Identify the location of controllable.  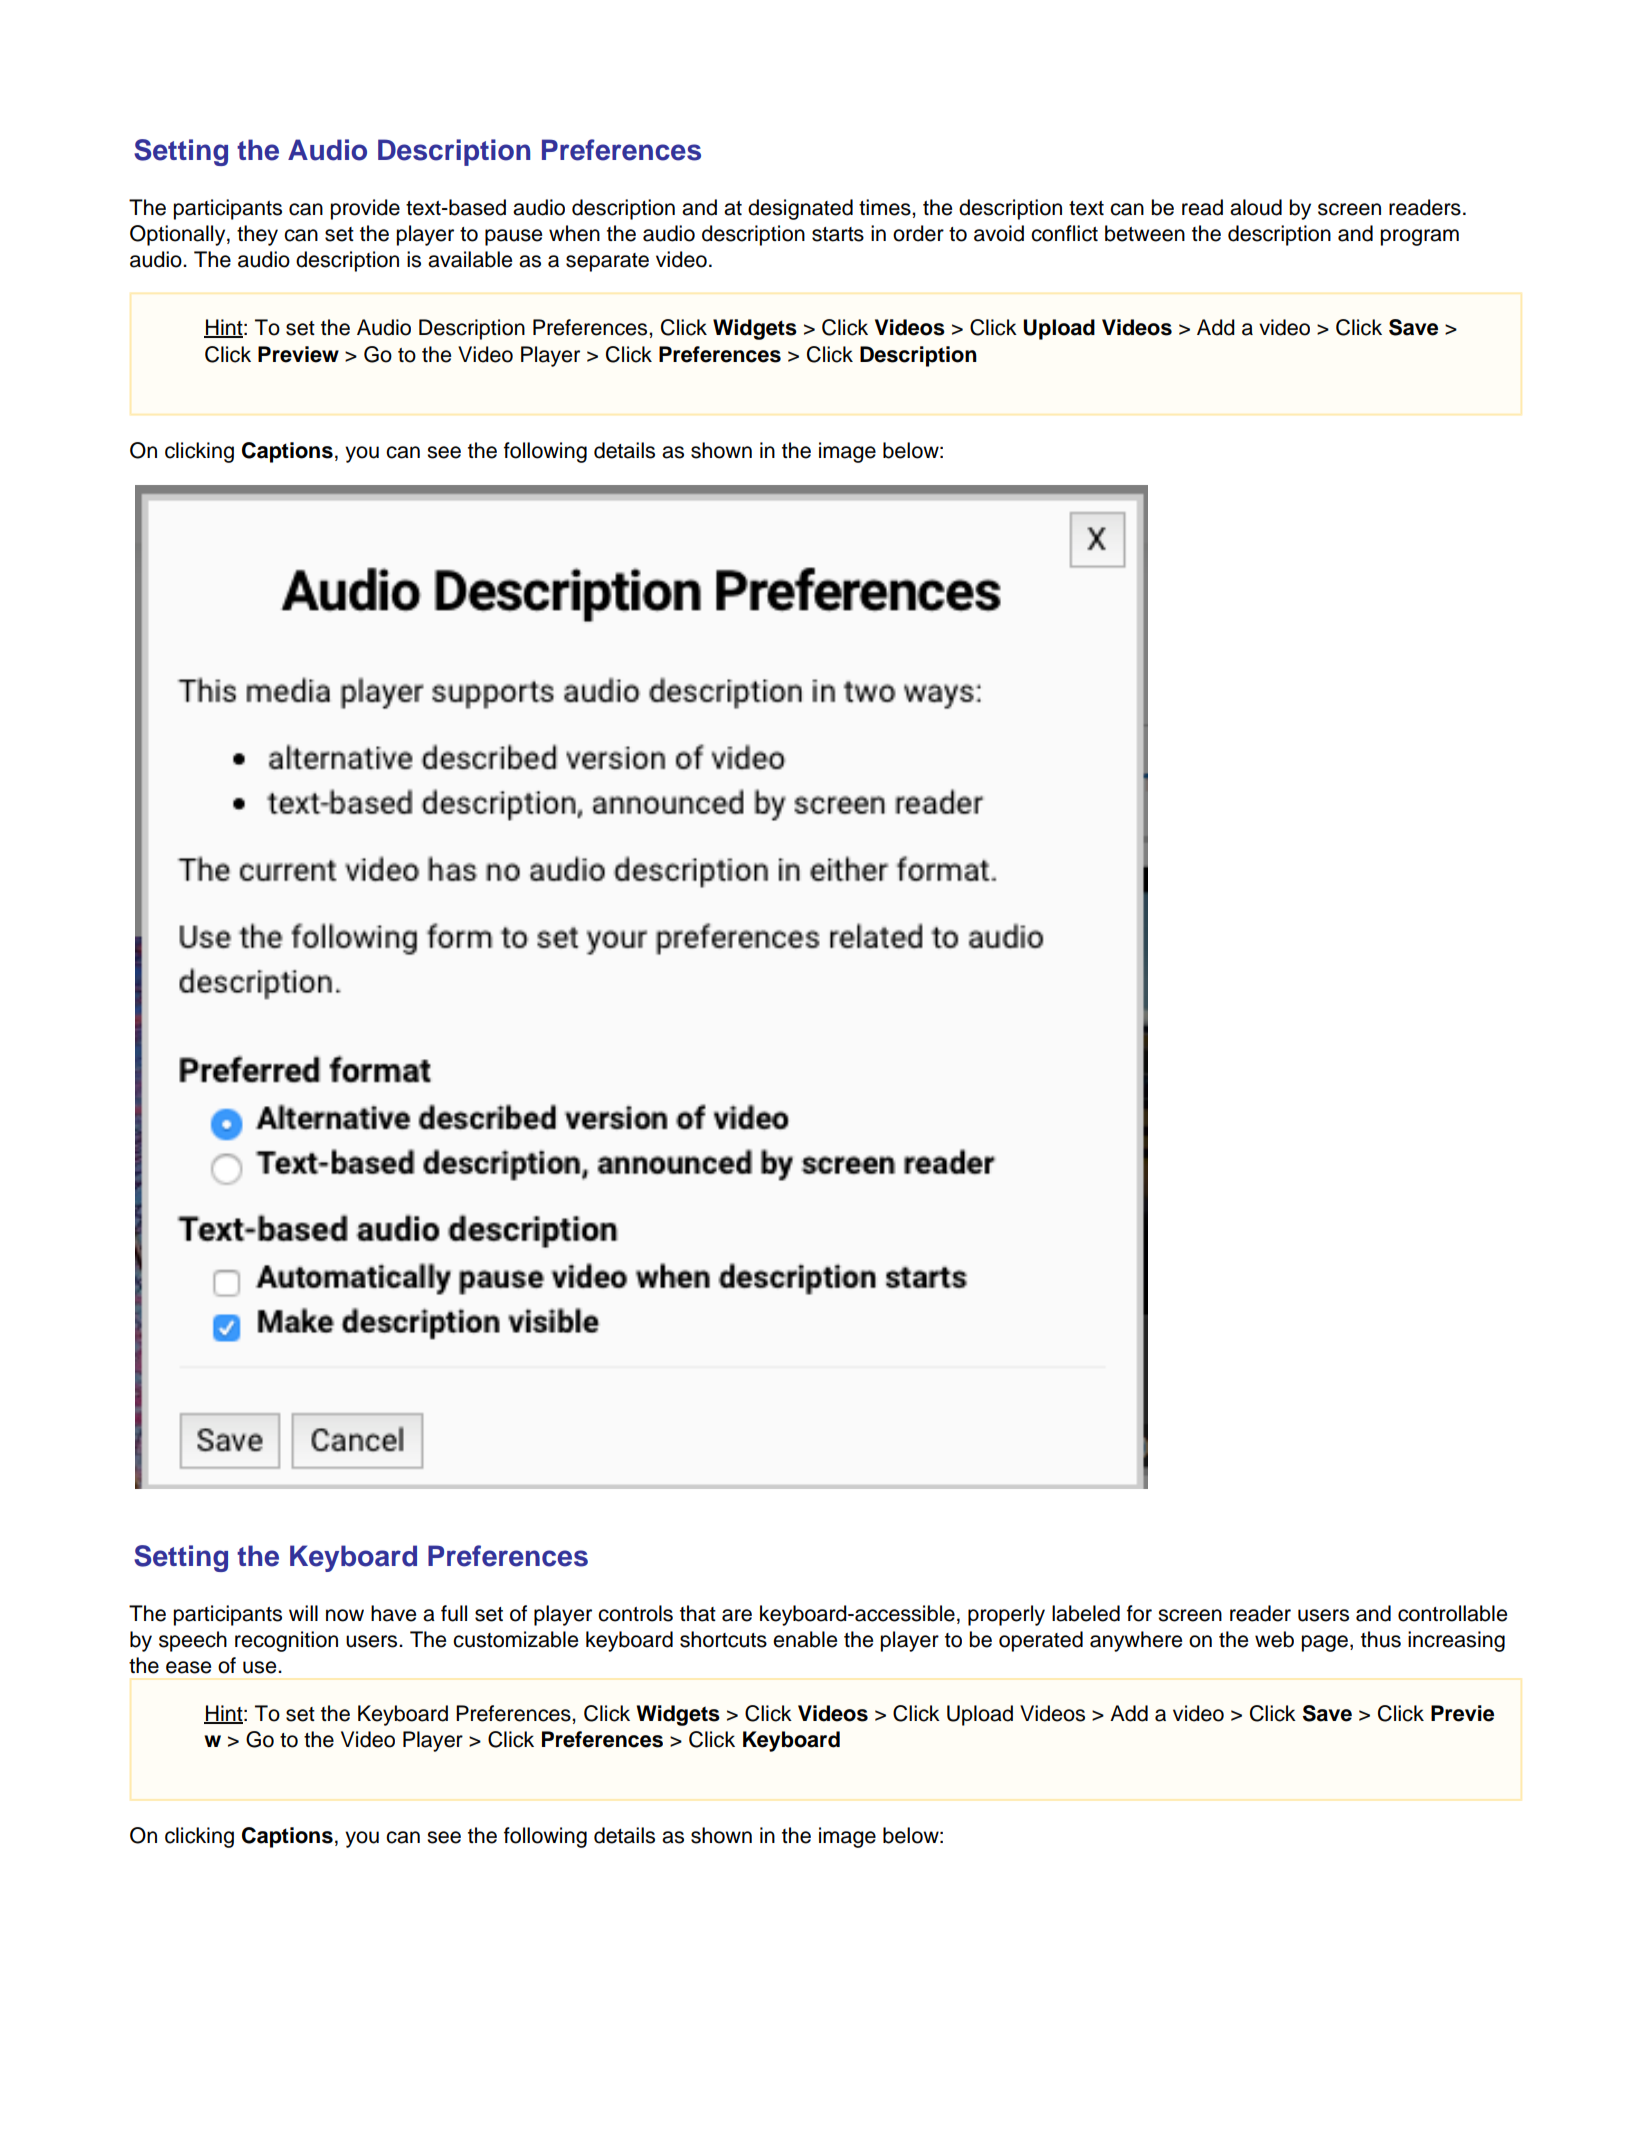
(1452, 1613).
